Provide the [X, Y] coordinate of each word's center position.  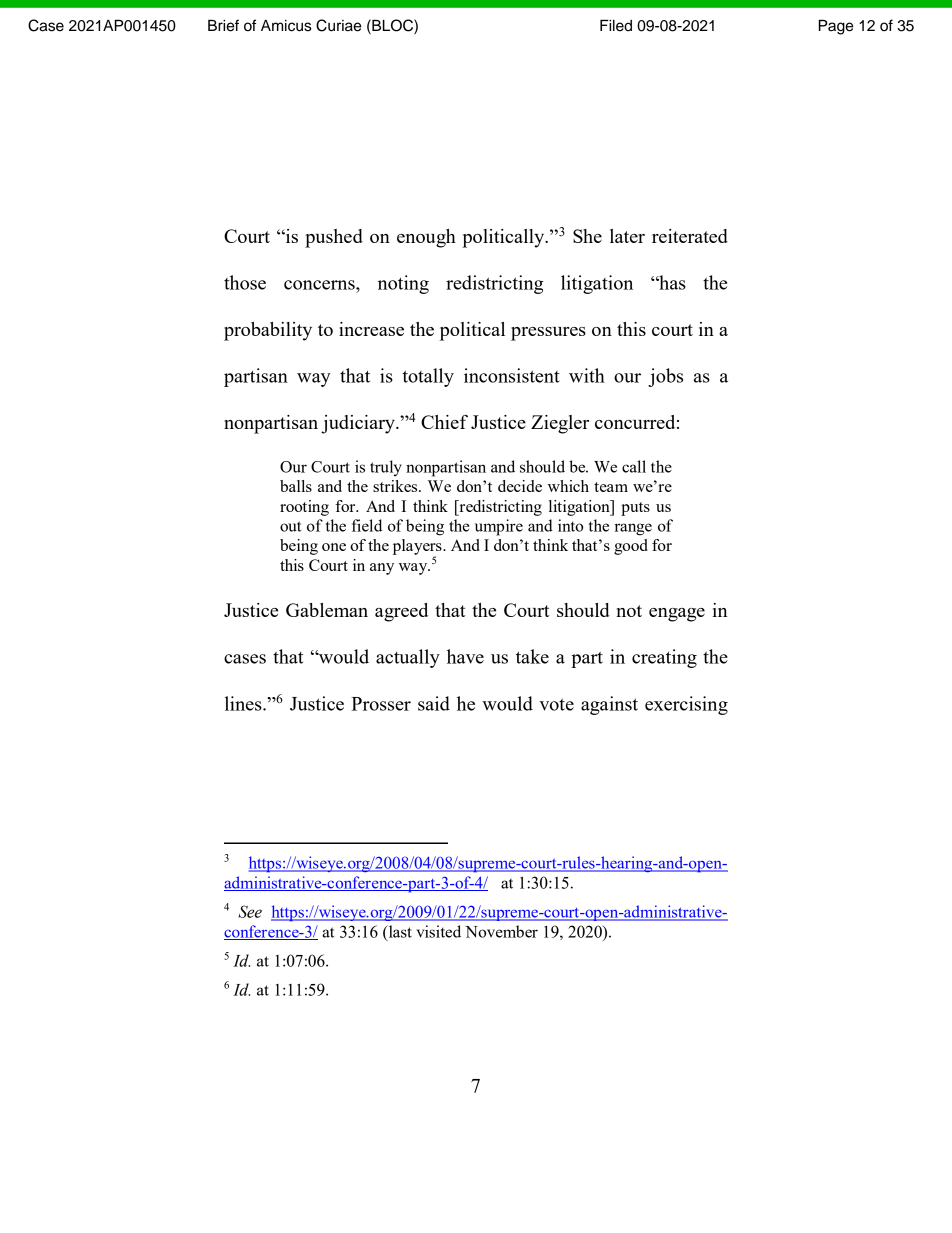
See [250, 911]
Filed [616, 25]
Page [836, 27]
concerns [320, 285]
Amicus [286, 26]
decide [520, 486]
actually [408, 658]
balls [296, 486]
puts [635, 509]
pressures [548, 334]
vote [556, 705]
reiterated [690, 236]
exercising [686, 705]
